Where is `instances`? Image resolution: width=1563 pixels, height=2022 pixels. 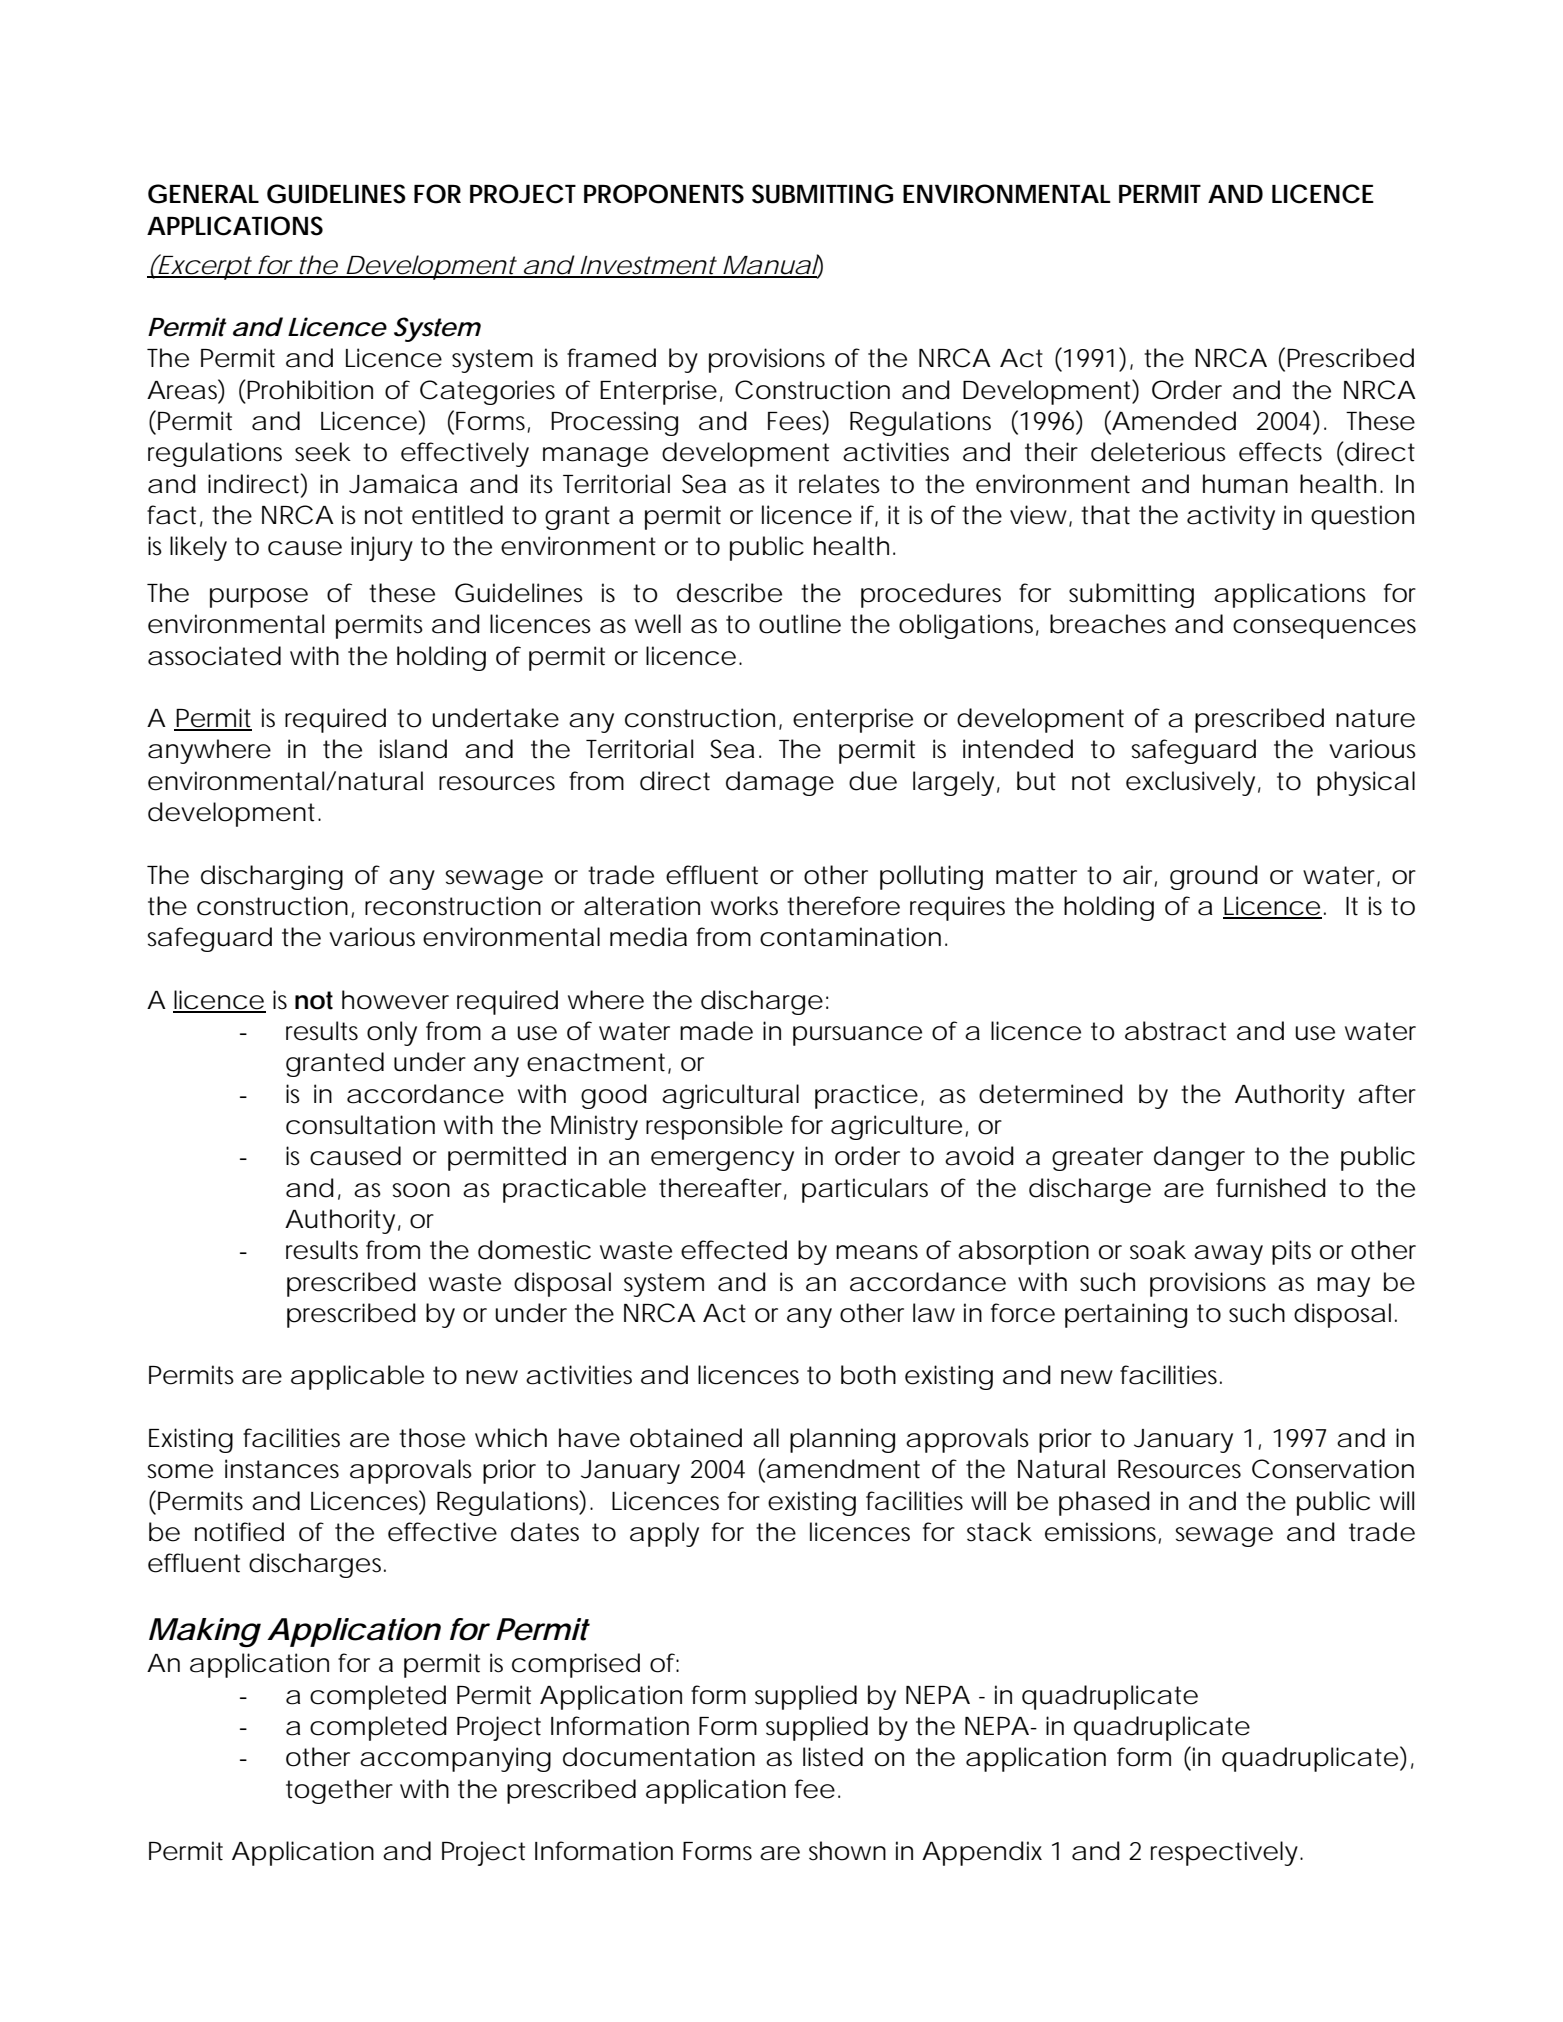 instances is located at coordinates (282, 1469).
